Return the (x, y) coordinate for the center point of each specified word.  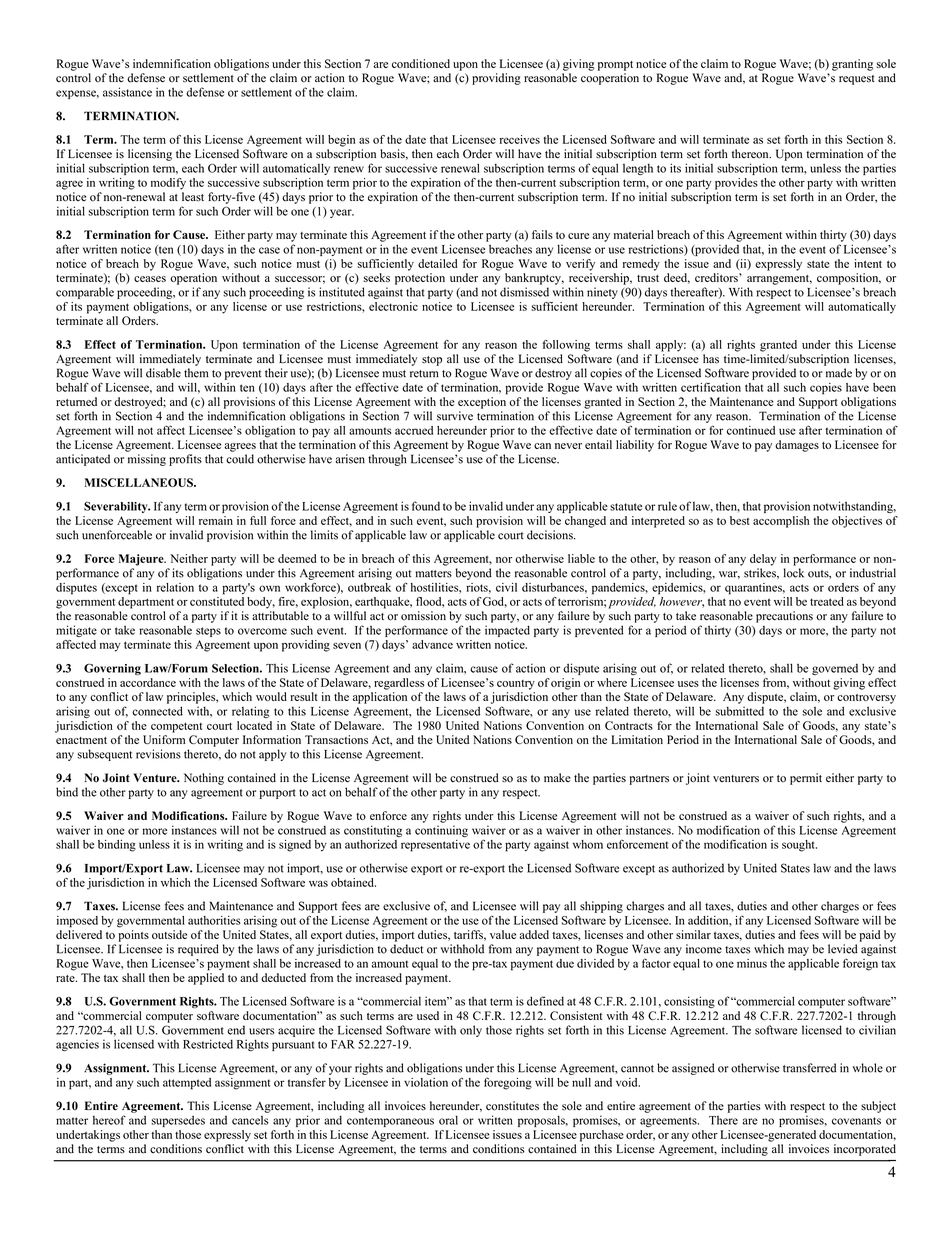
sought (799, 846)
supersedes (178, 1121)
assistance (127, 92)
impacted (507, 631)
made (839, 373)
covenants (856, 1121)
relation (175, 587)
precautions (784, 617)
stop (432, 361)
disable (163, 373)
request (857, 80)
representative (435, 846)
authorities (214, 920)
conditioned (421, 63)
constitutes (512, 1106)
